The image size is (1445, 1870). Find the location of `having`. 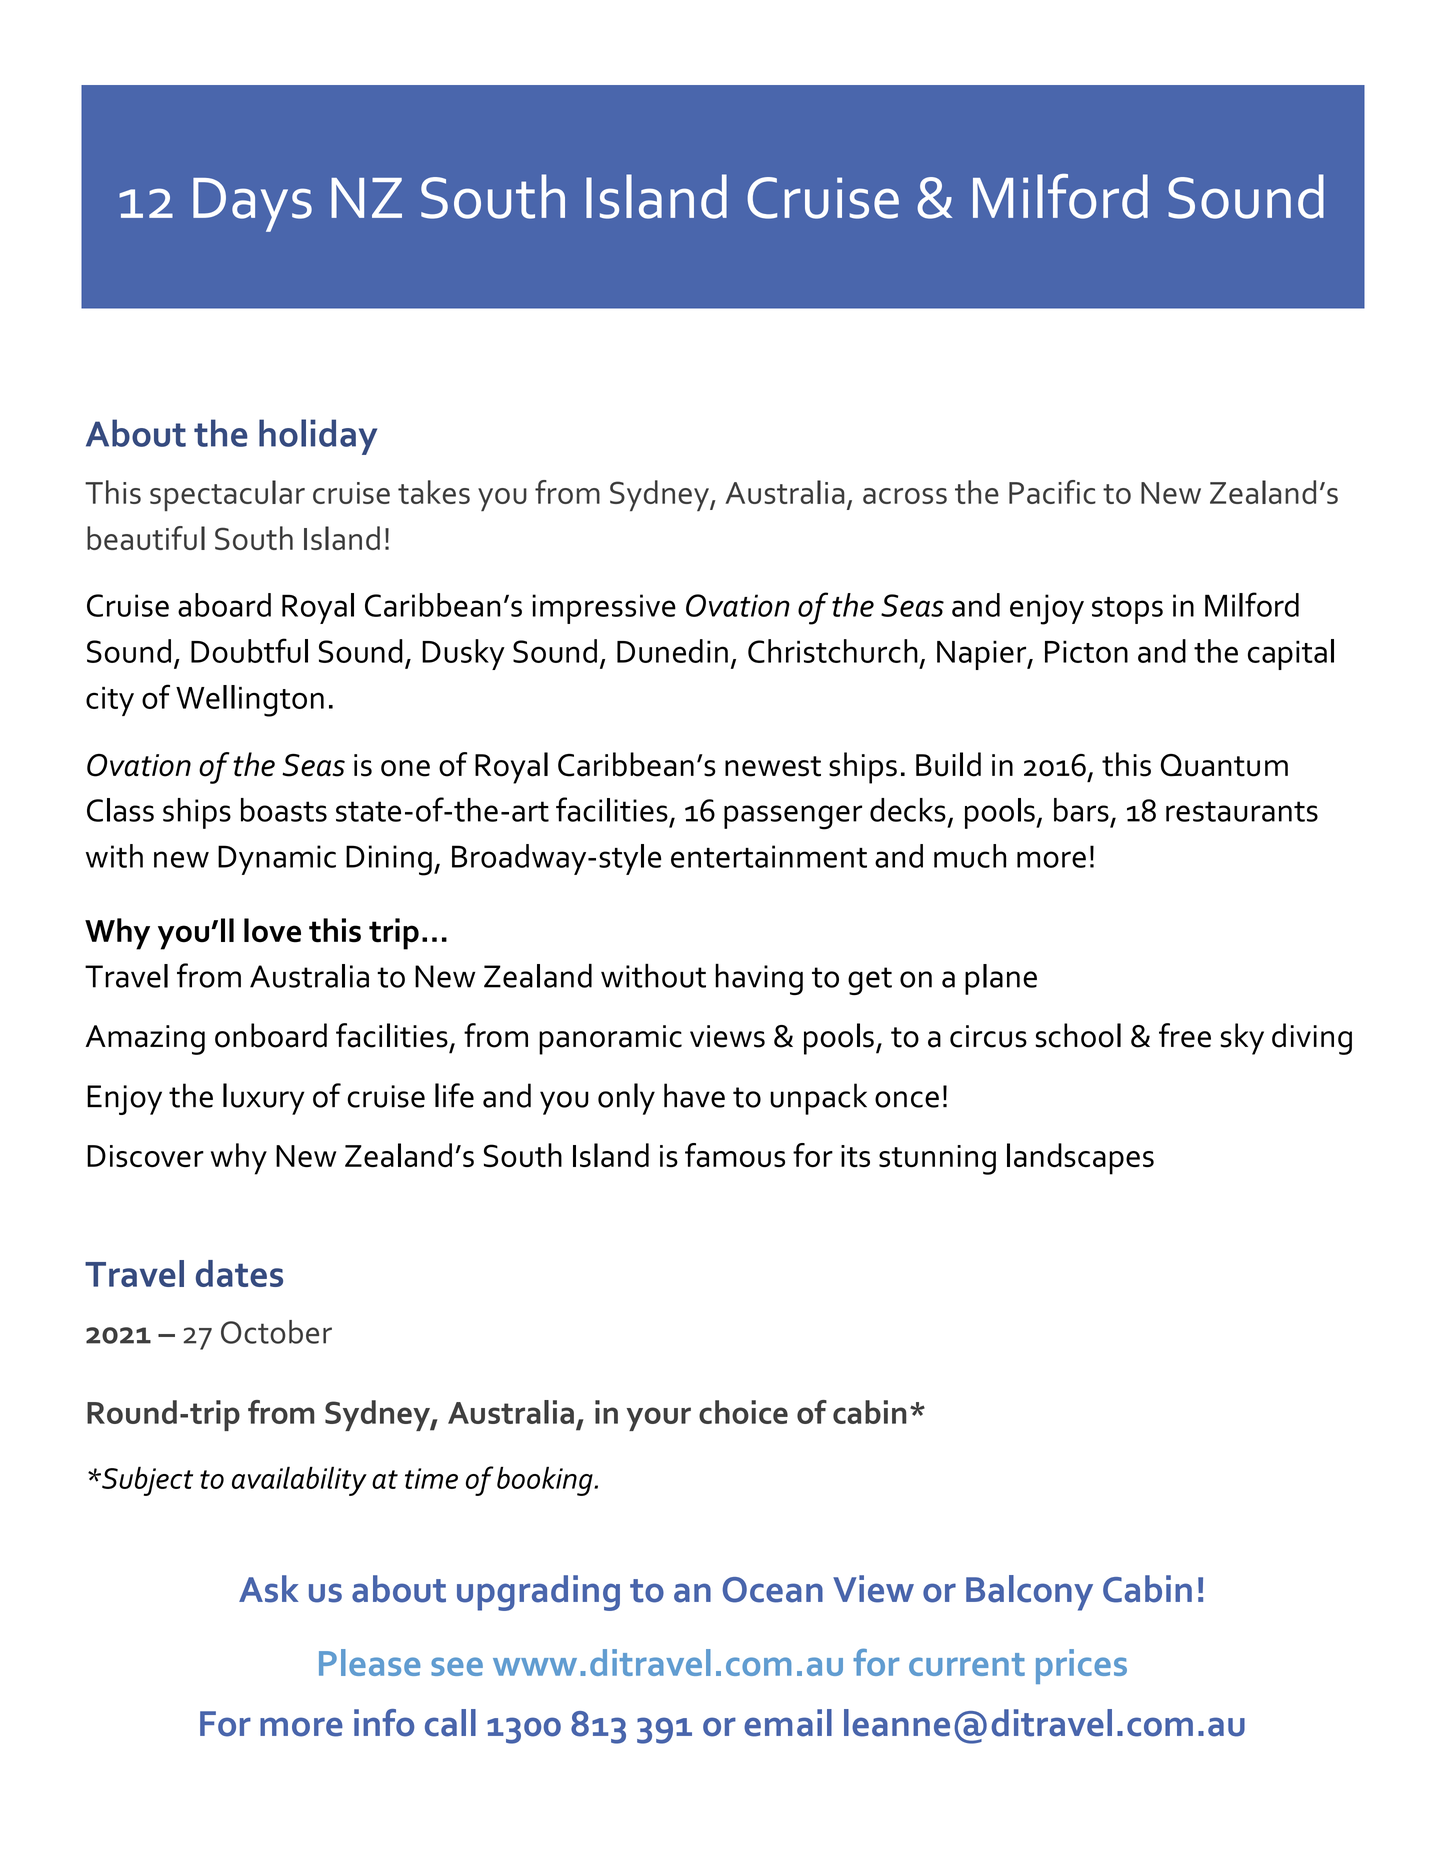

having is located at coordinates (759, 979).
